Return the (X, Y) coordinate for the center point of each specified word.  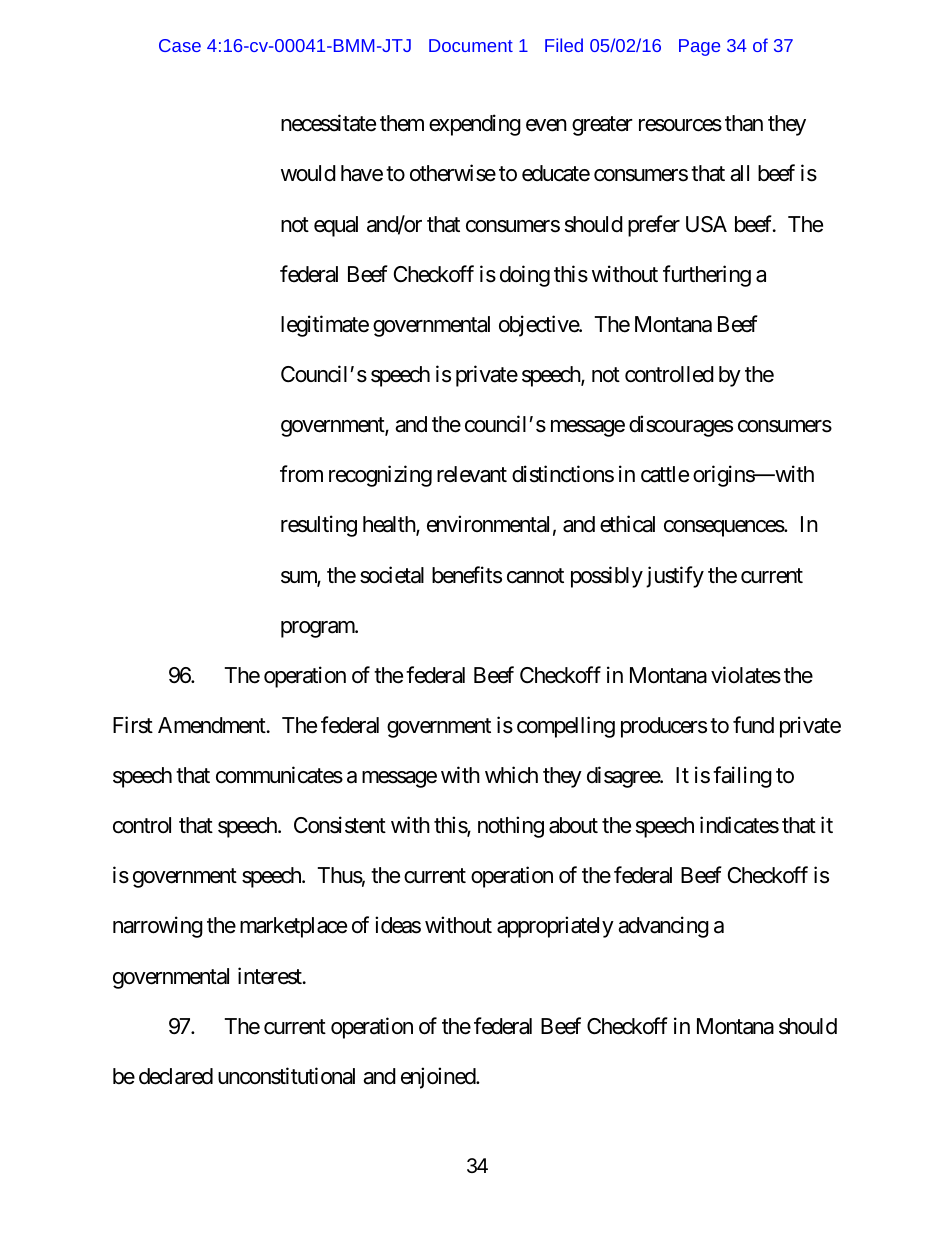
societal (392, 575)
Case (180, 45)
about (573, 825)
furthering (707, 276)
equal (336, 226)
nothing (511, 827)
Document (471, 45)
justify (675, 577)
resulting (319, 526)
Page (699, 47)
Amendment (212, 725)
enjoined (439, 1078)
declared (176, 1076)
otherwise (453, 173)
